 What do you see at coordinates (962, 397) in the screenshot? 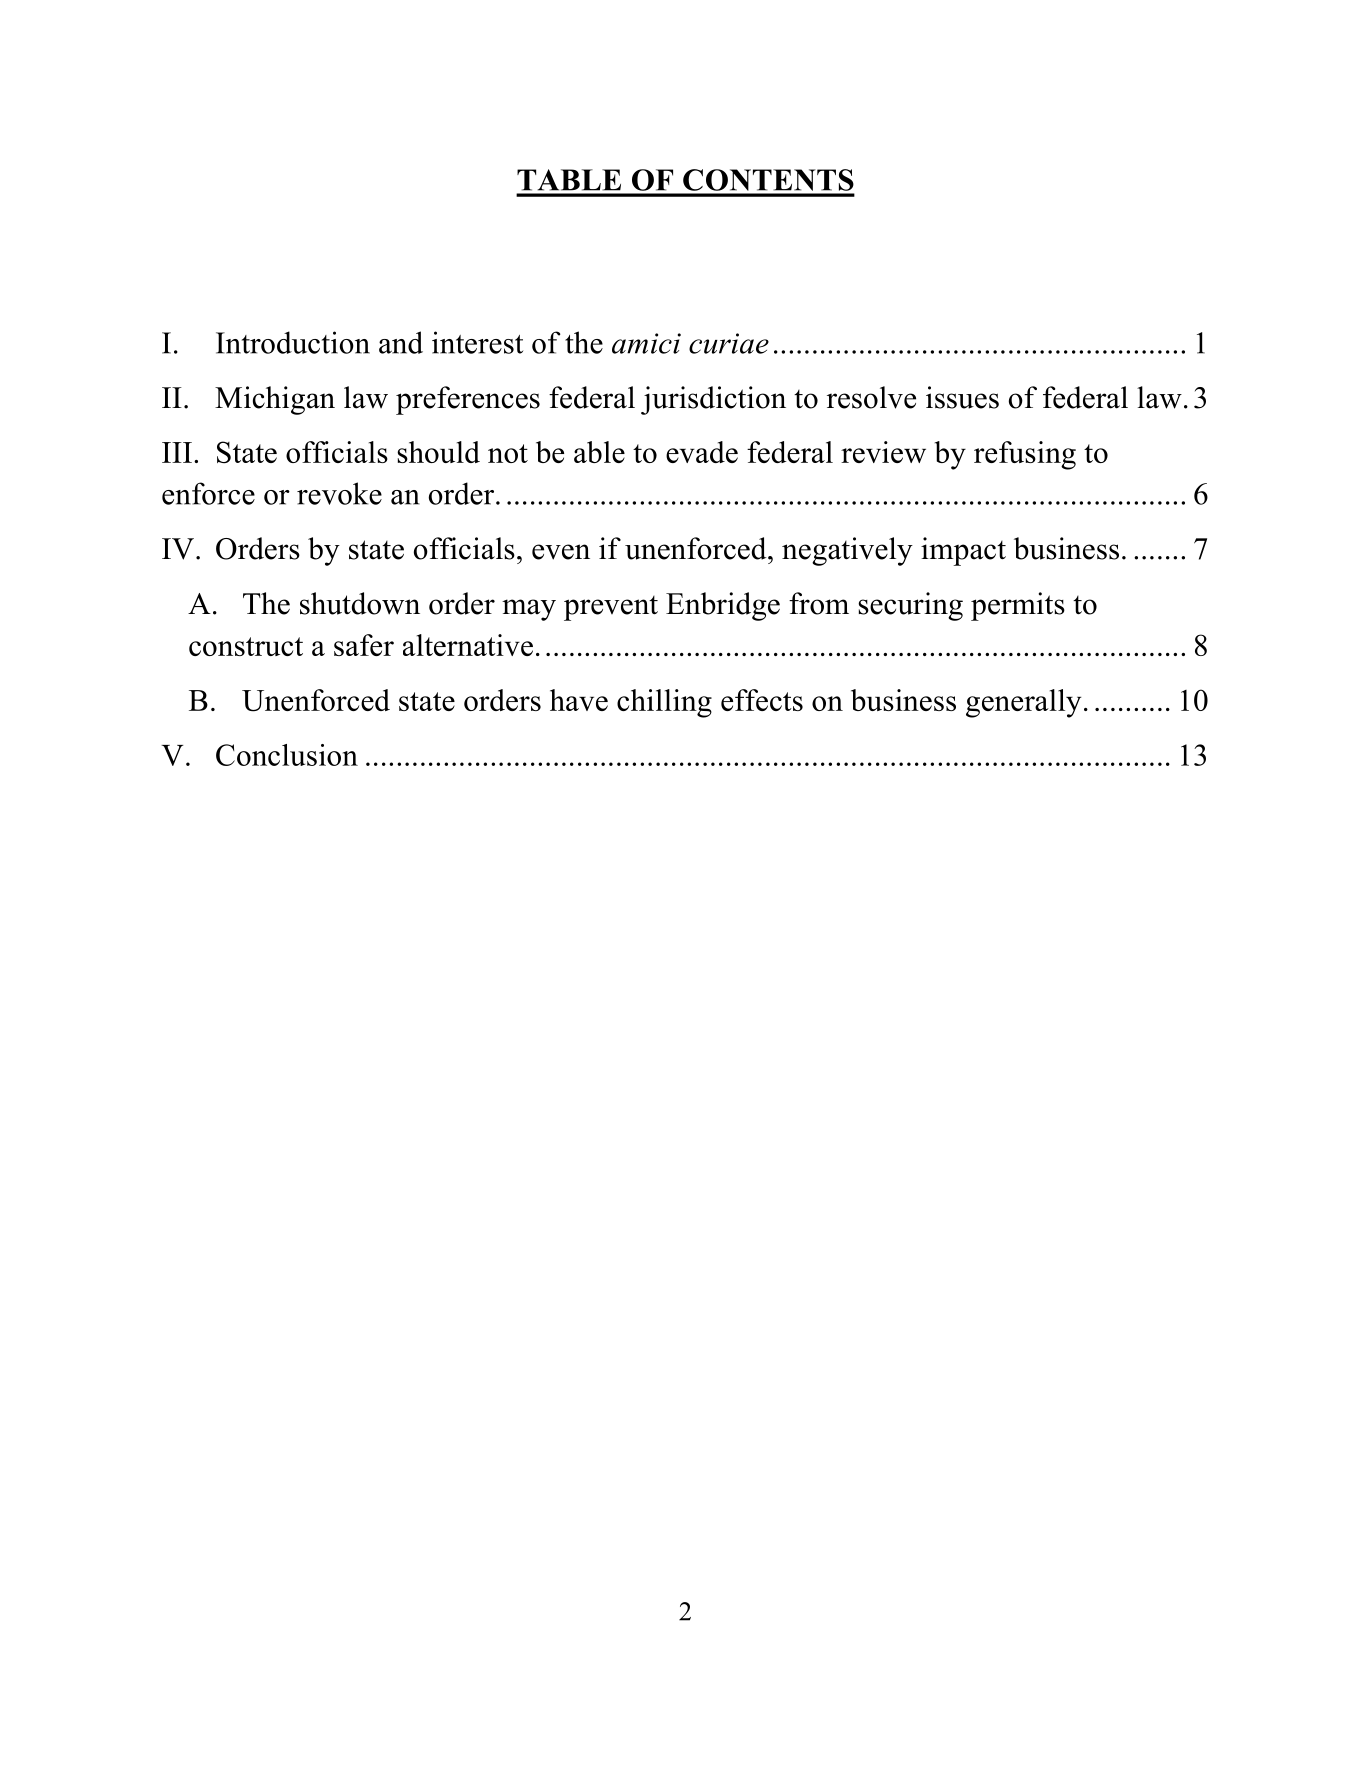
I see `issues` at bounding box center [962, 397].
